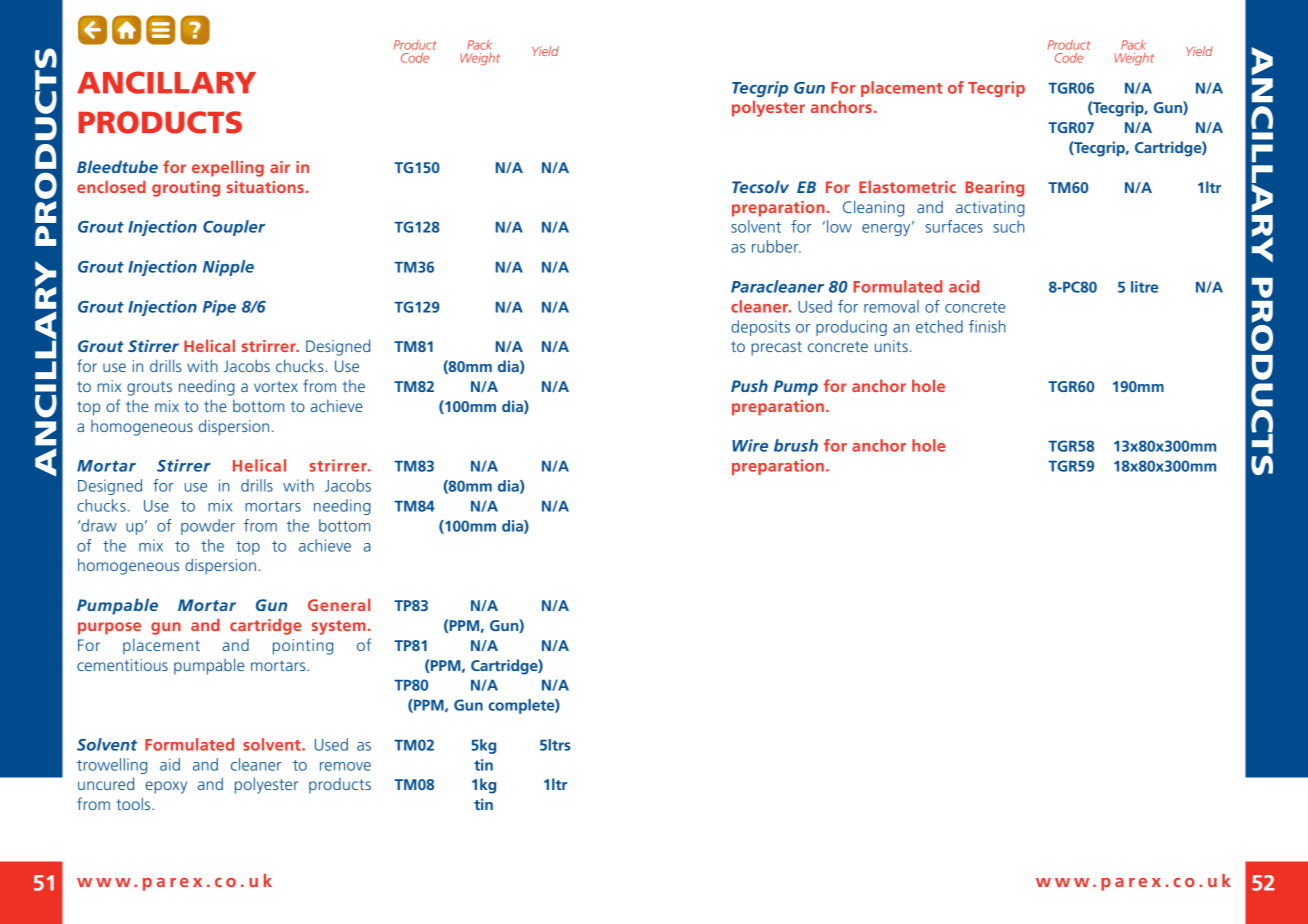 The height and width of the image is (924, 1308). Describe the element at coordinates (265, 187) in the image. I see `situations` at that location.
